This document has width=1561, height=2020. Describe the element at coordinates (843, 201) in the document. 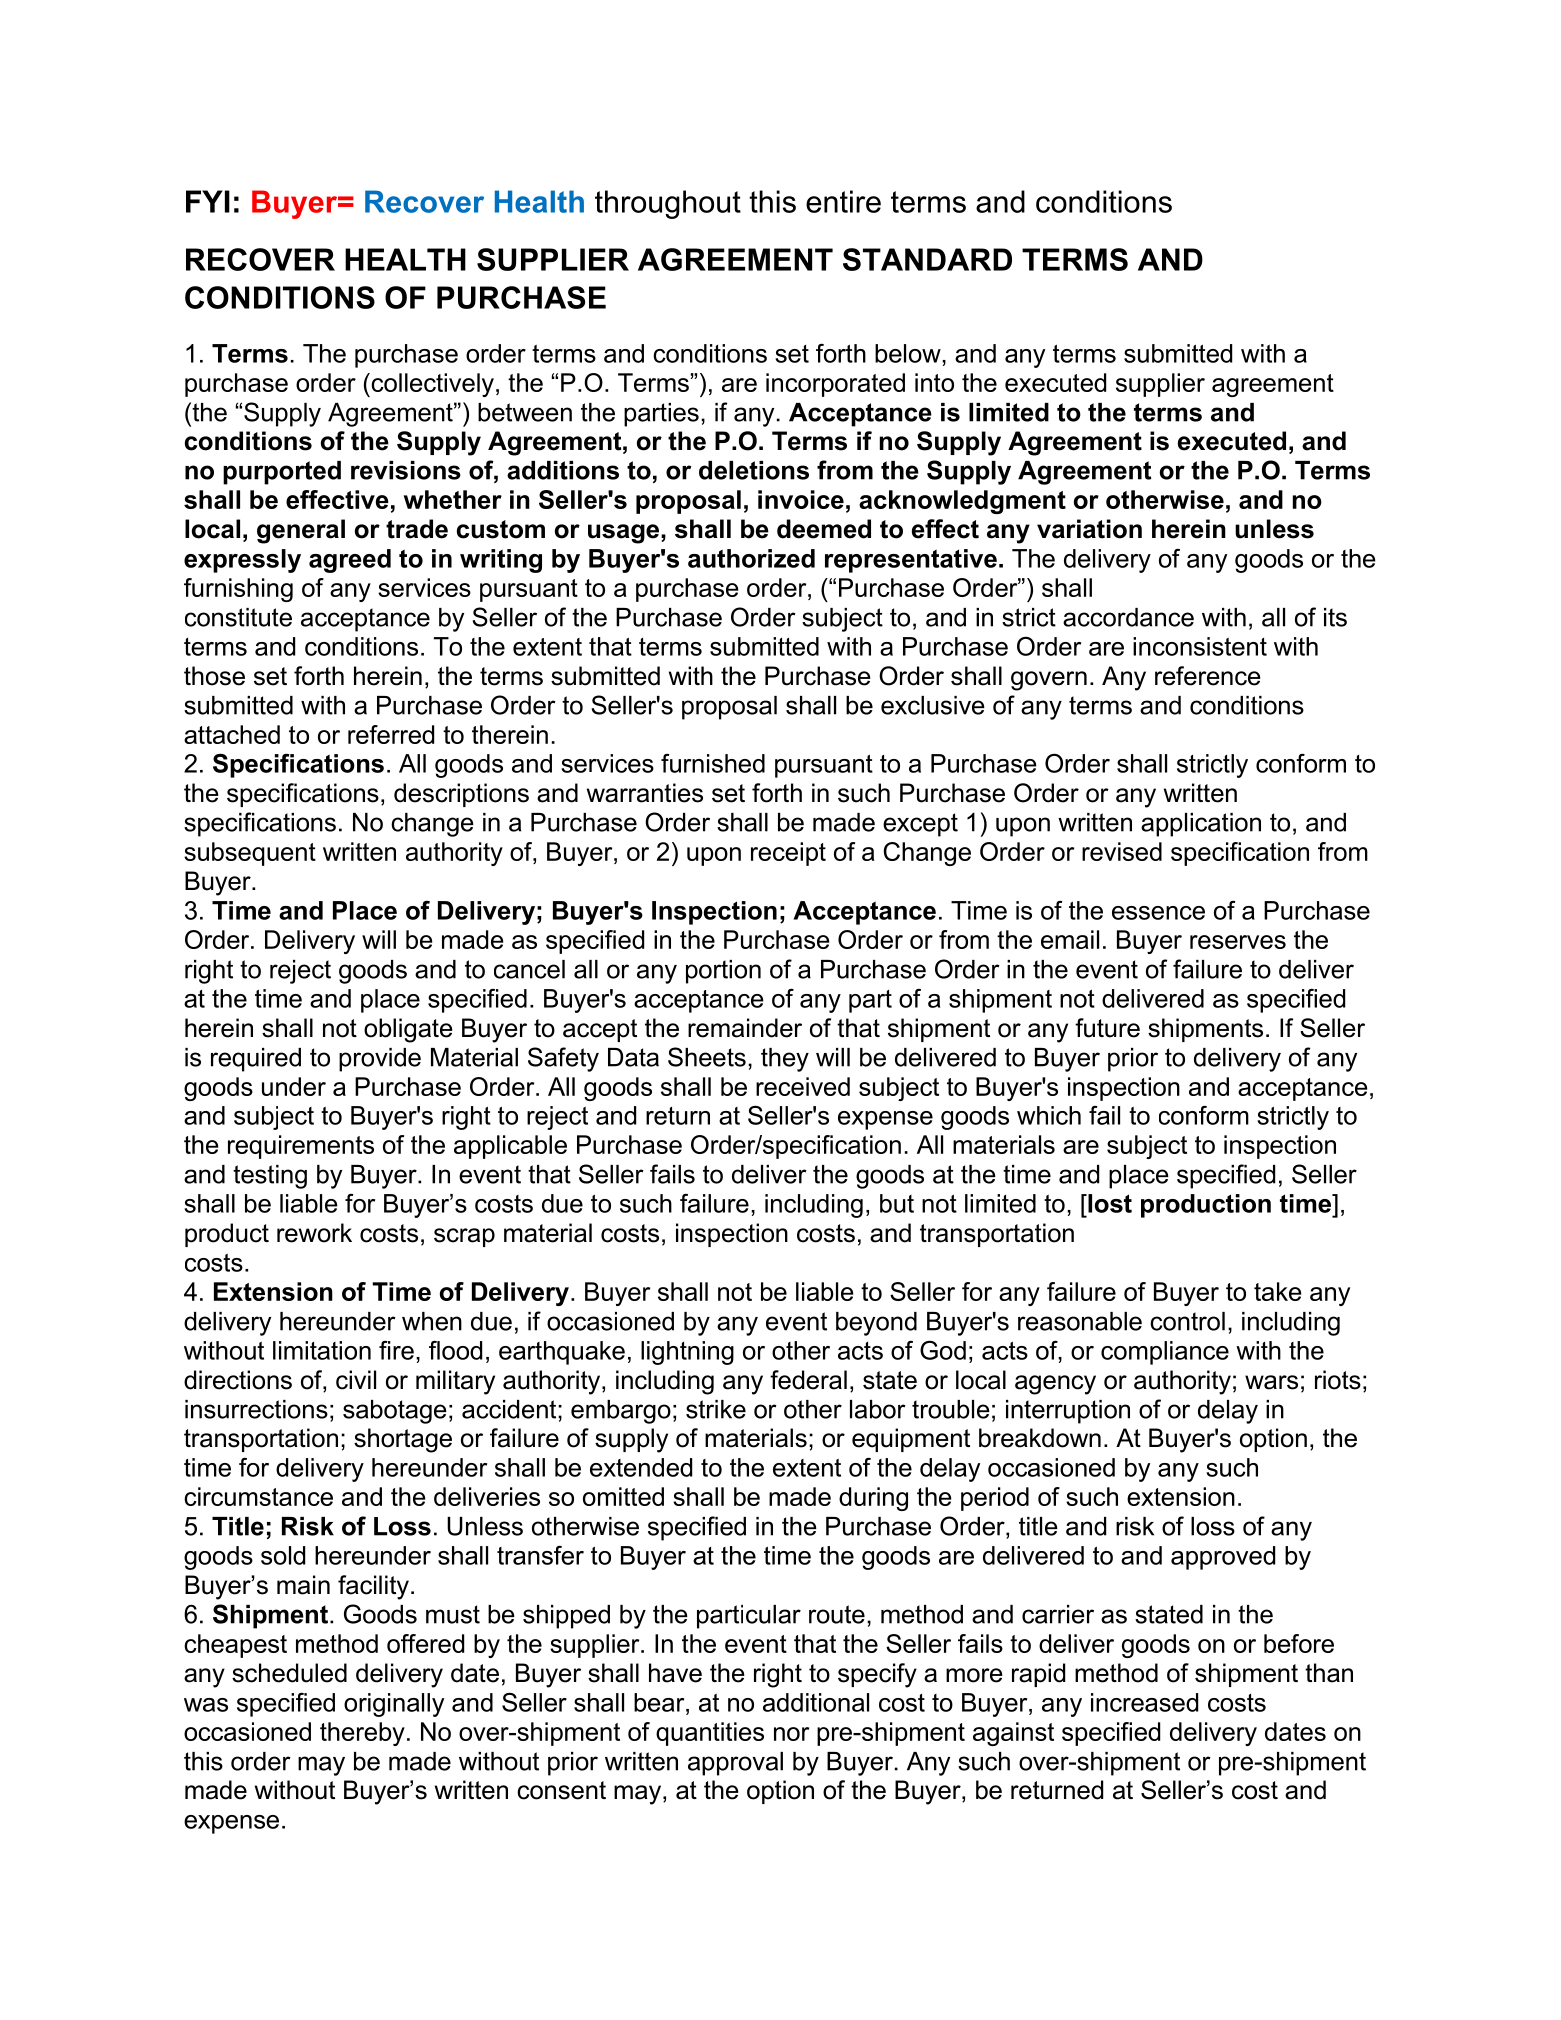

I see `entire` at that location.
